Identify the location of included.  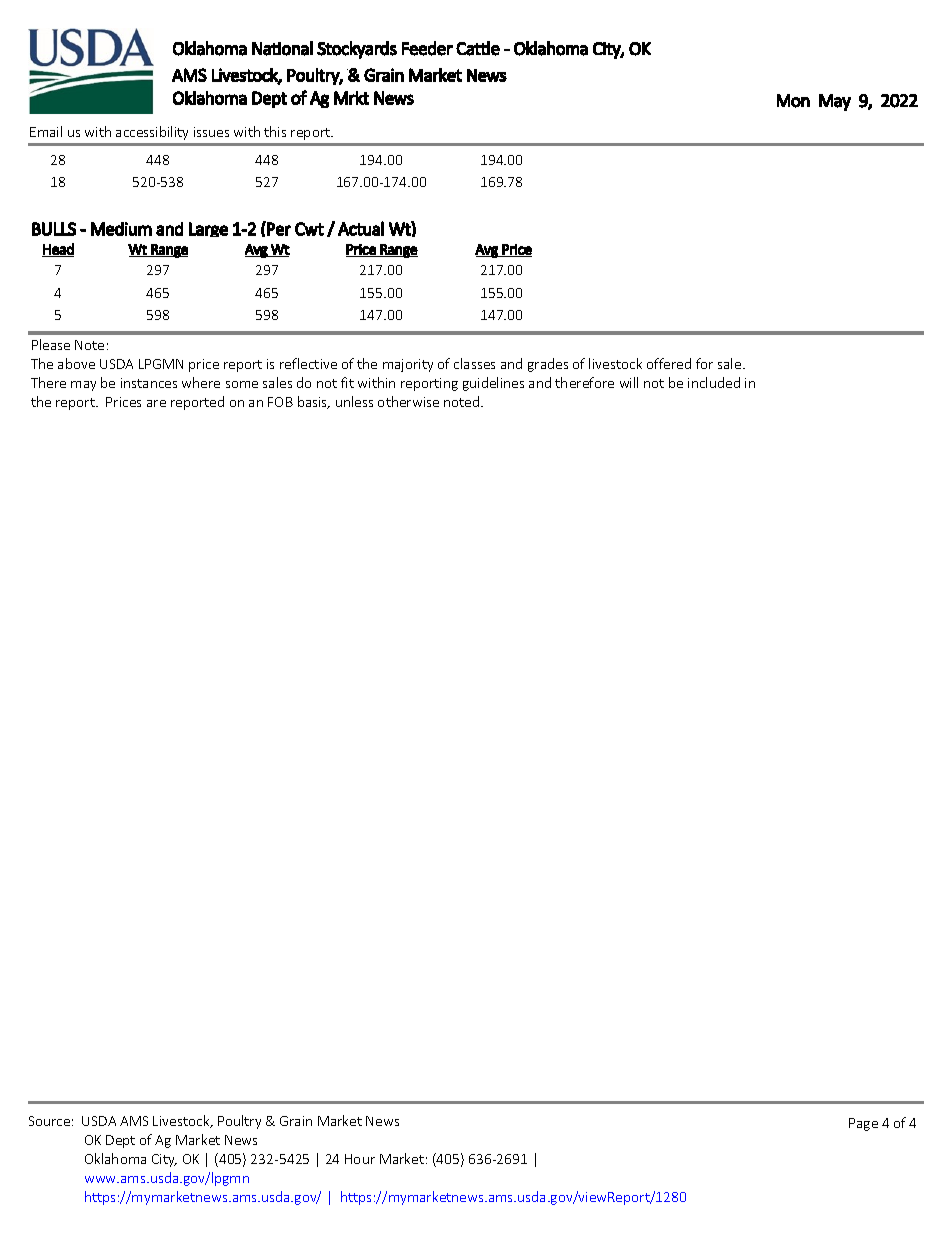
(714, 382).
